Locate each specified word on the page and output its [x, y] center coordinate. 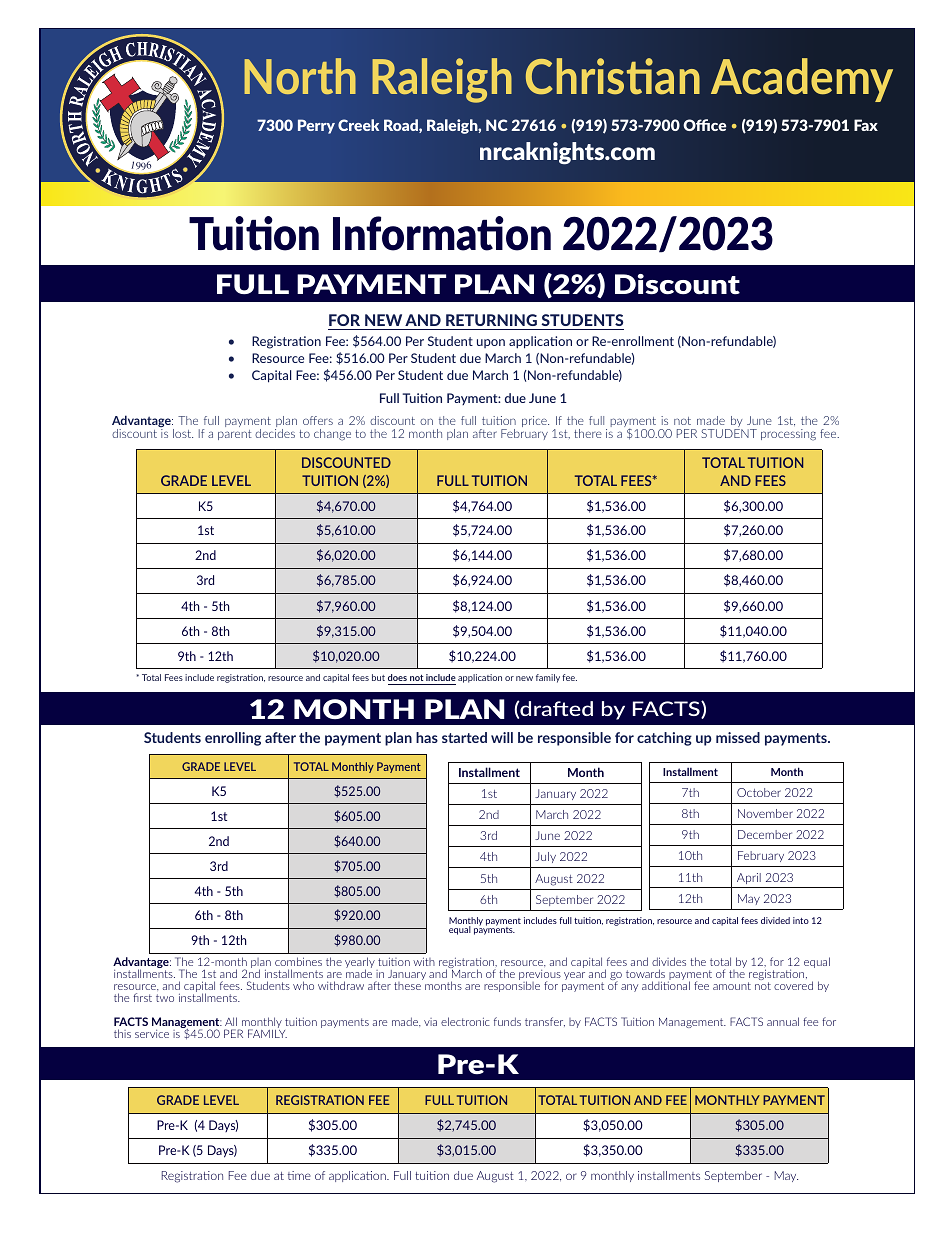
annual [783, 1021]
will [502, 737]
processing [788, 435]
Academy [802, 80]
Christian [613, 76]
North [300, 76]
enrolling [233, 739]
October [759, 792]
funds [507, 1021]
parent [234, 435]
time [299, 1175]
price [535, 421]
